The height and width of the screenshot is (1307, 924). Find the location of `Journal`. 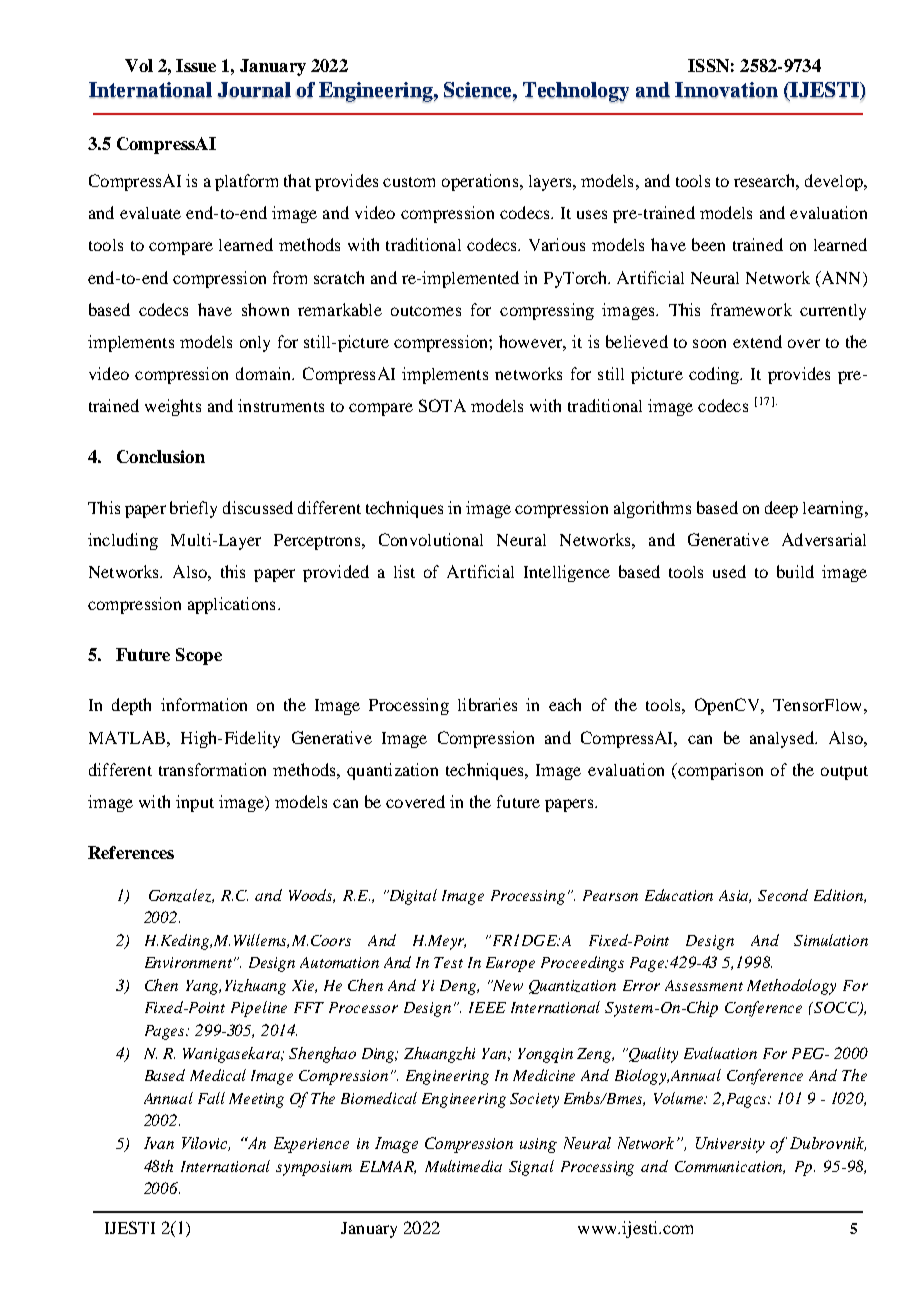

Journal is located at coordinates (254, 90).
